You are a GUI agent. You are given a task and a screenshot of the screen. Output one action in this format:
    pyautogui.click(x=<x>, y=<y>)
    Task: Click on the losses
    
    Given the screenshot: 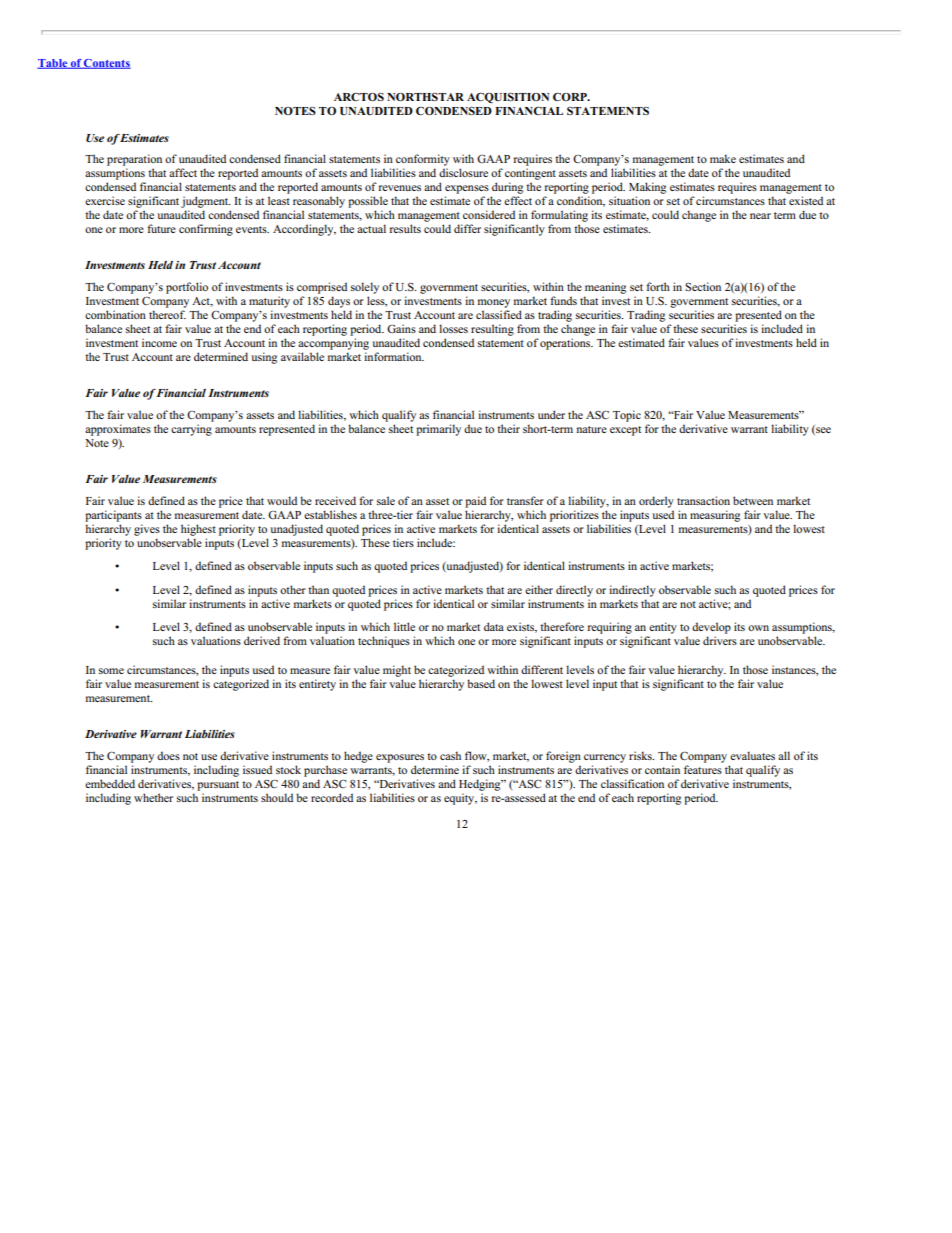 What is the action you would take?
    pyautogui.click(x=453, y=328)
